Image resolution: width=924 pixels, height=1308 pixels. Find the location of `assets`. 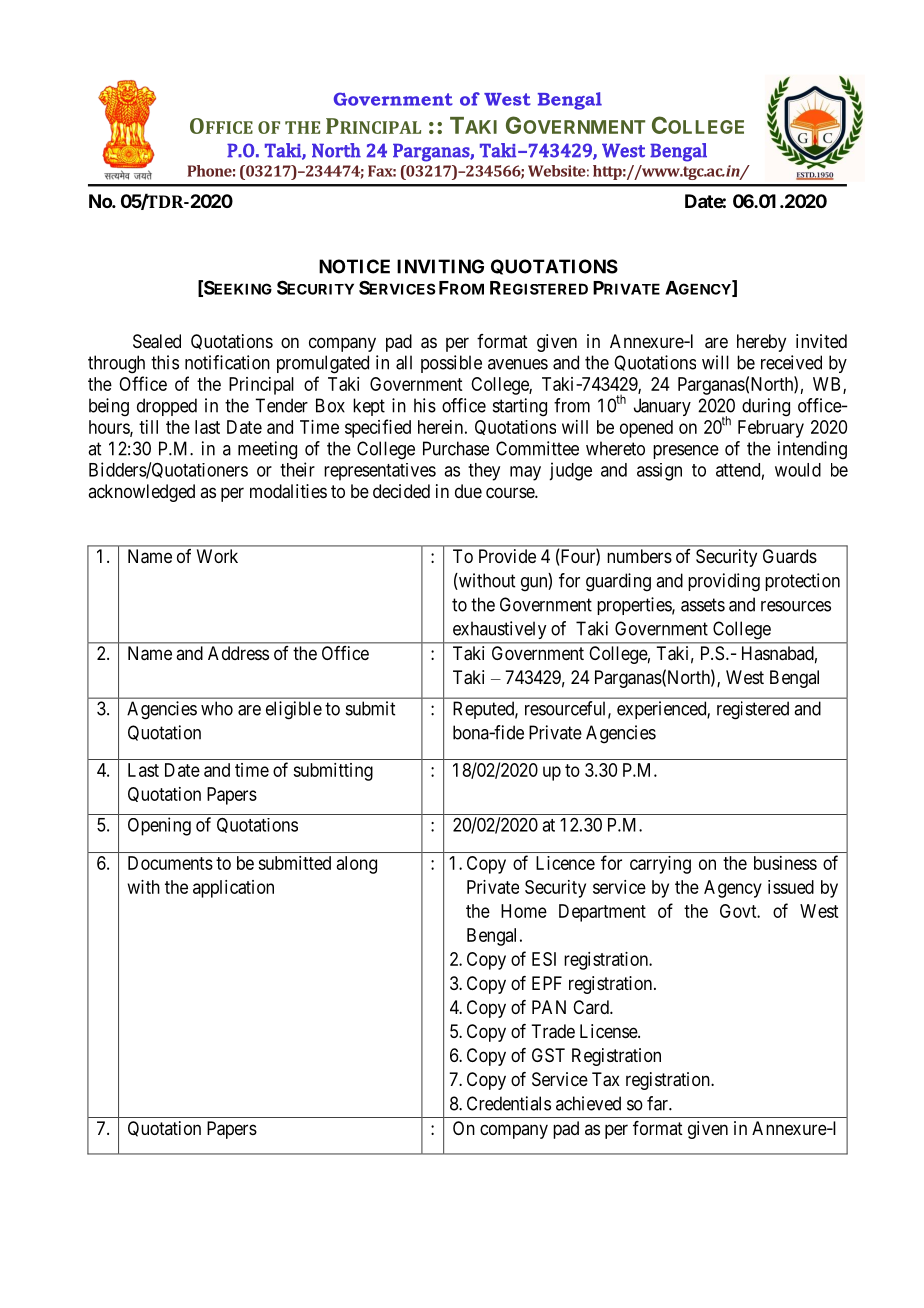

assets is located at coordinates (703, 605).
